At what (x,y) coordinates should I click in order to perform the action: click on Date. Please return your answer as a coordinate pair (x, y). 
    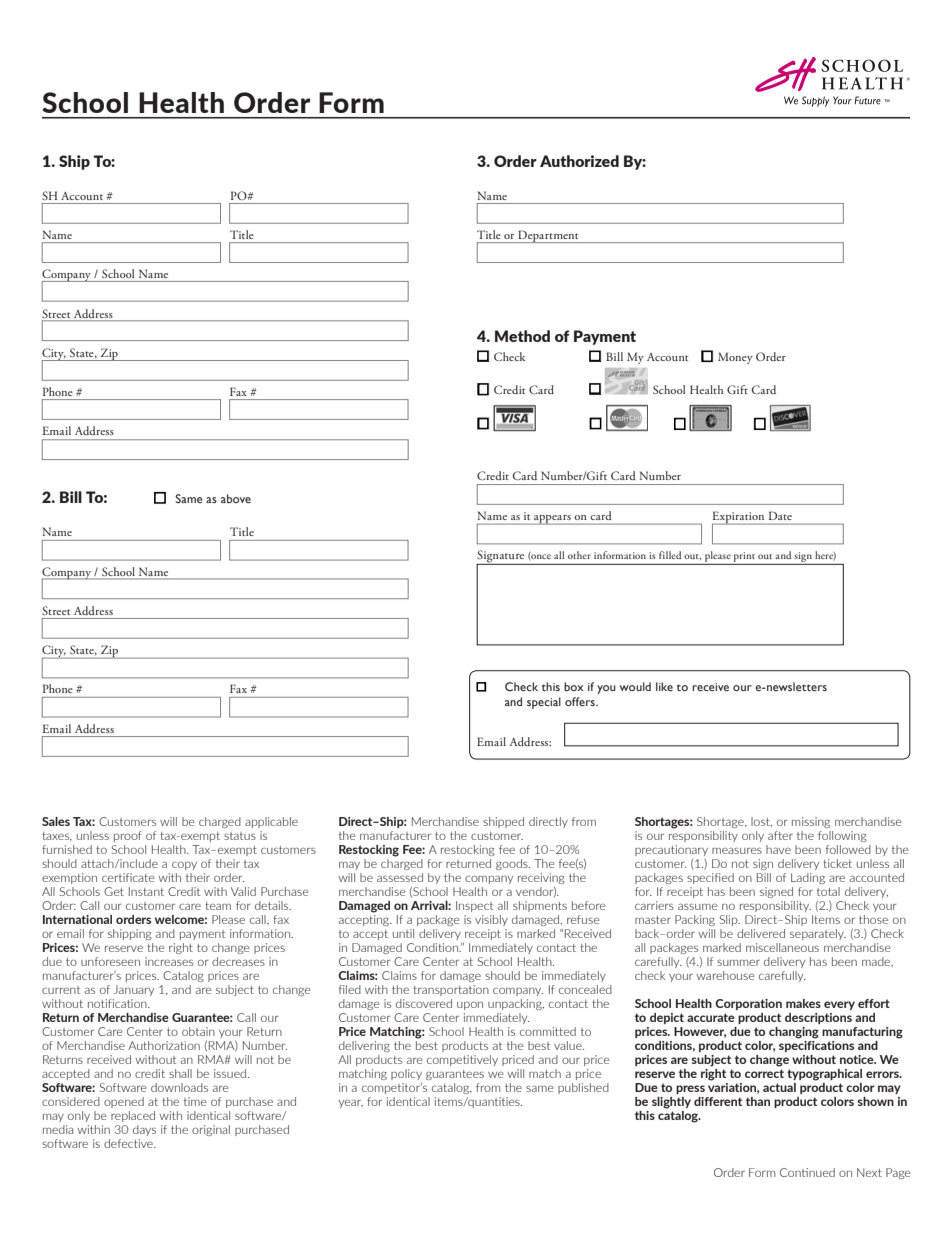
    Looking at the image, I should click on (780, 515).
